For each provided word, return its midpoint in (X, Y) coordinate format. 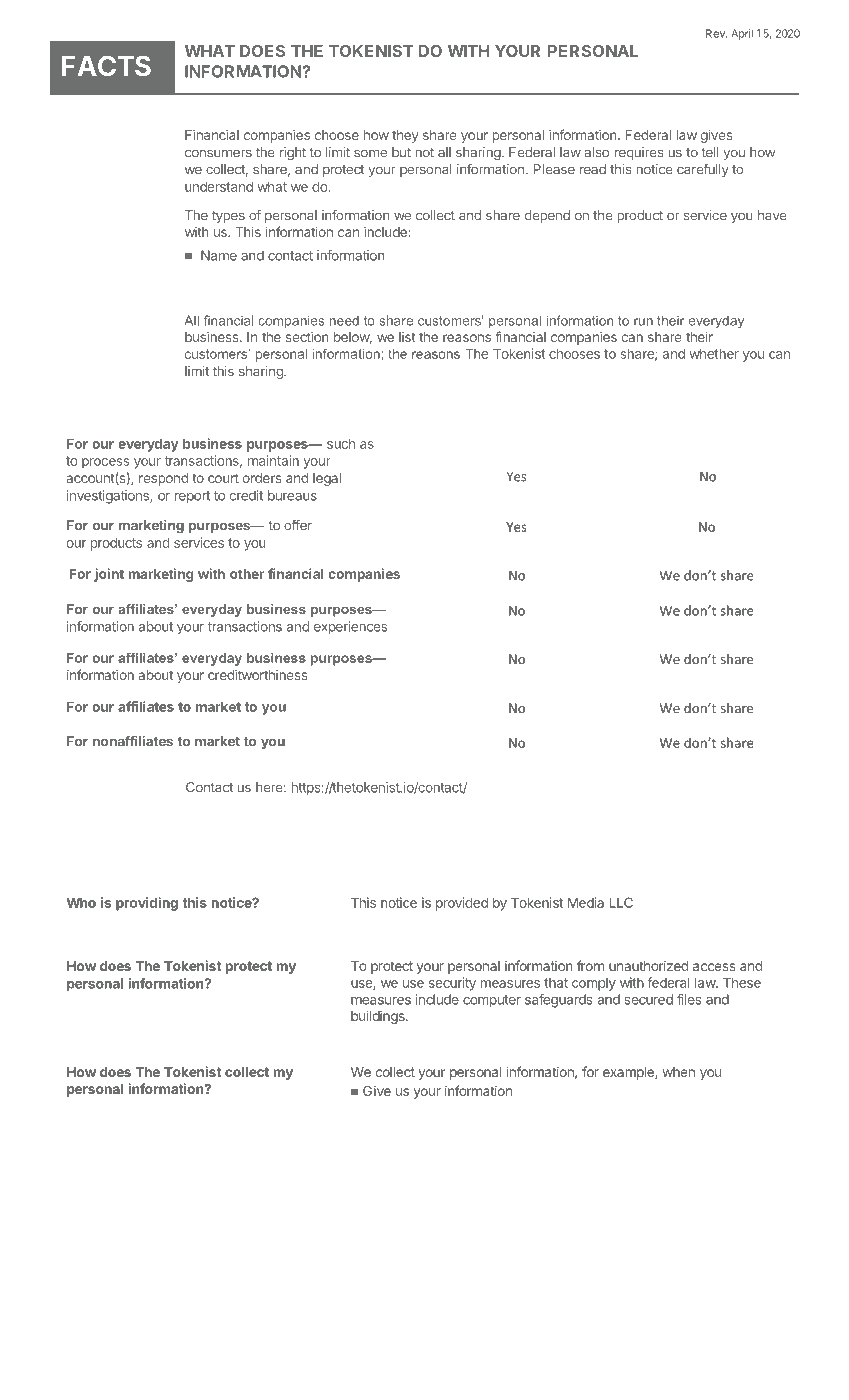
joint (109, 575)
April (742, 34)
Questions (107, 787)
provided (462, 904)
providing (147, 904)
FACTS (106, 65)
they (405, 136)
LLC (621, 902)
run (643, 322)
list (407, 337)
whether (714, 353)
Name (219, 255)
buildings (379, 1017)
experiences (351, 628)
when (678, 1072)
